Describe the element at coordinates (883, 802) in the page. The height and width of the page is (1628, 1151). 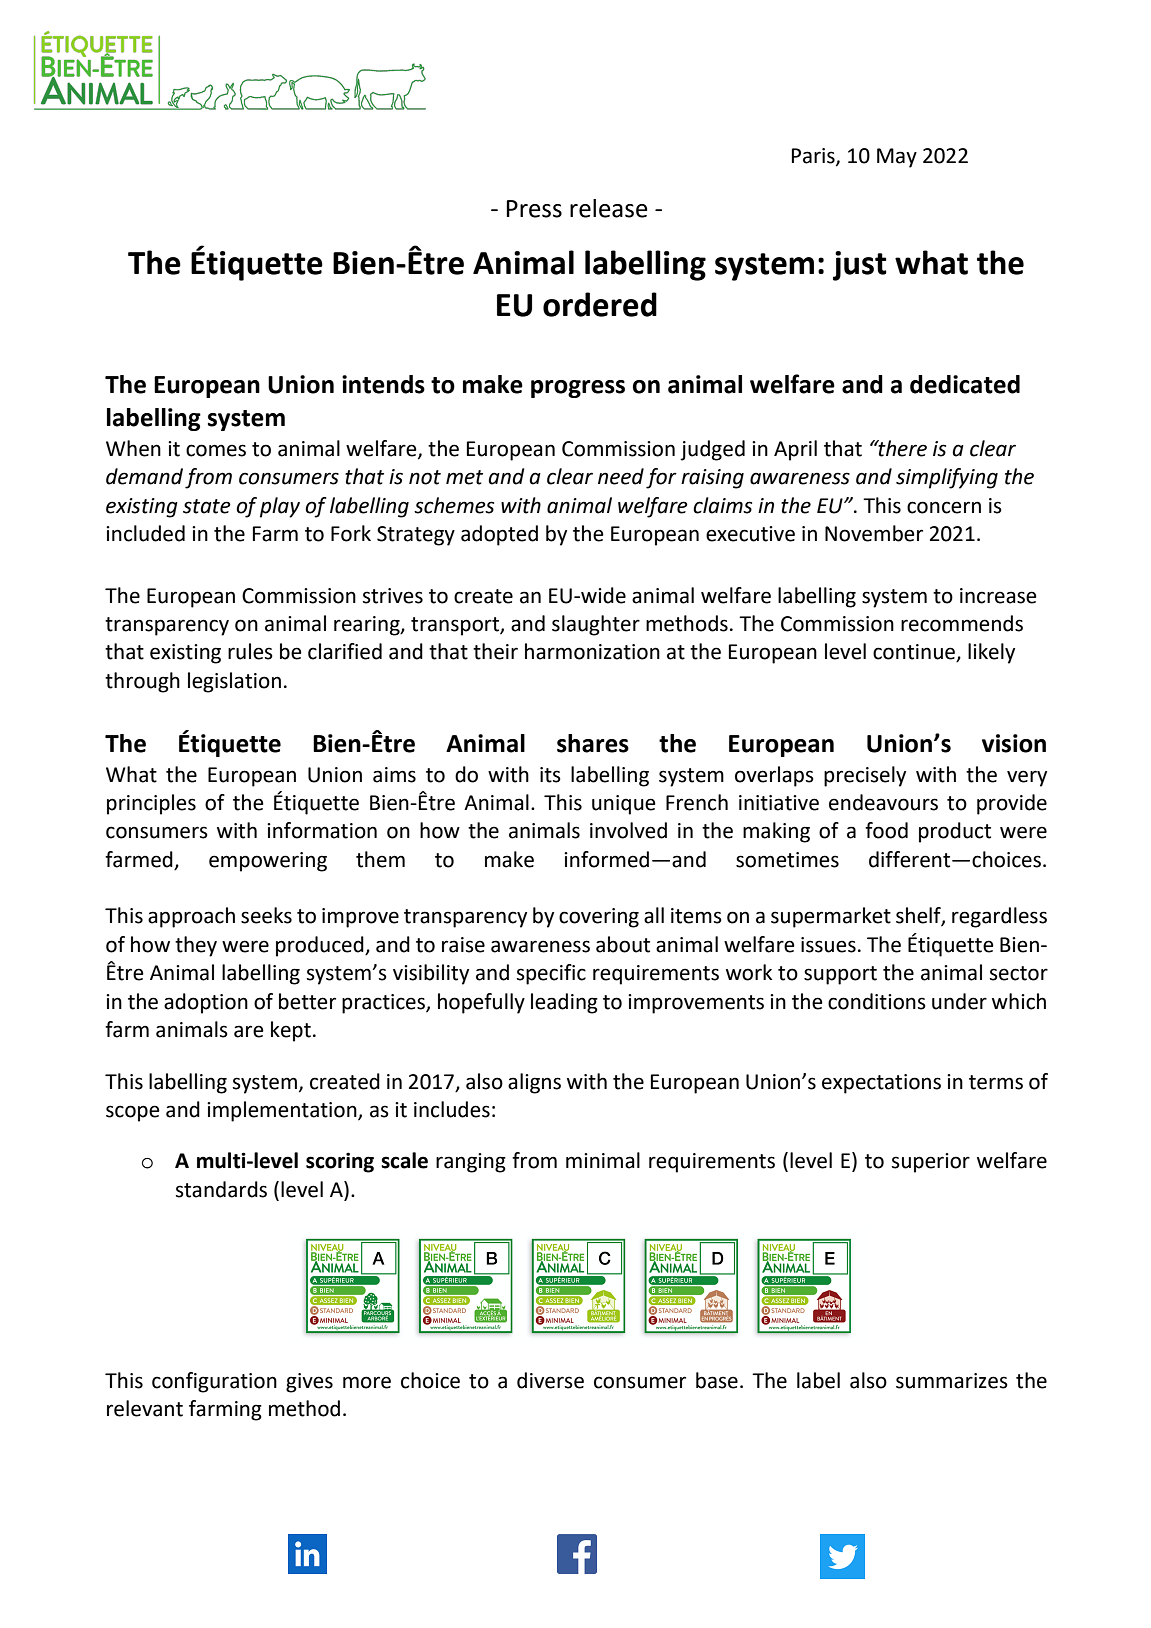
I see `endeavours` at that location.
